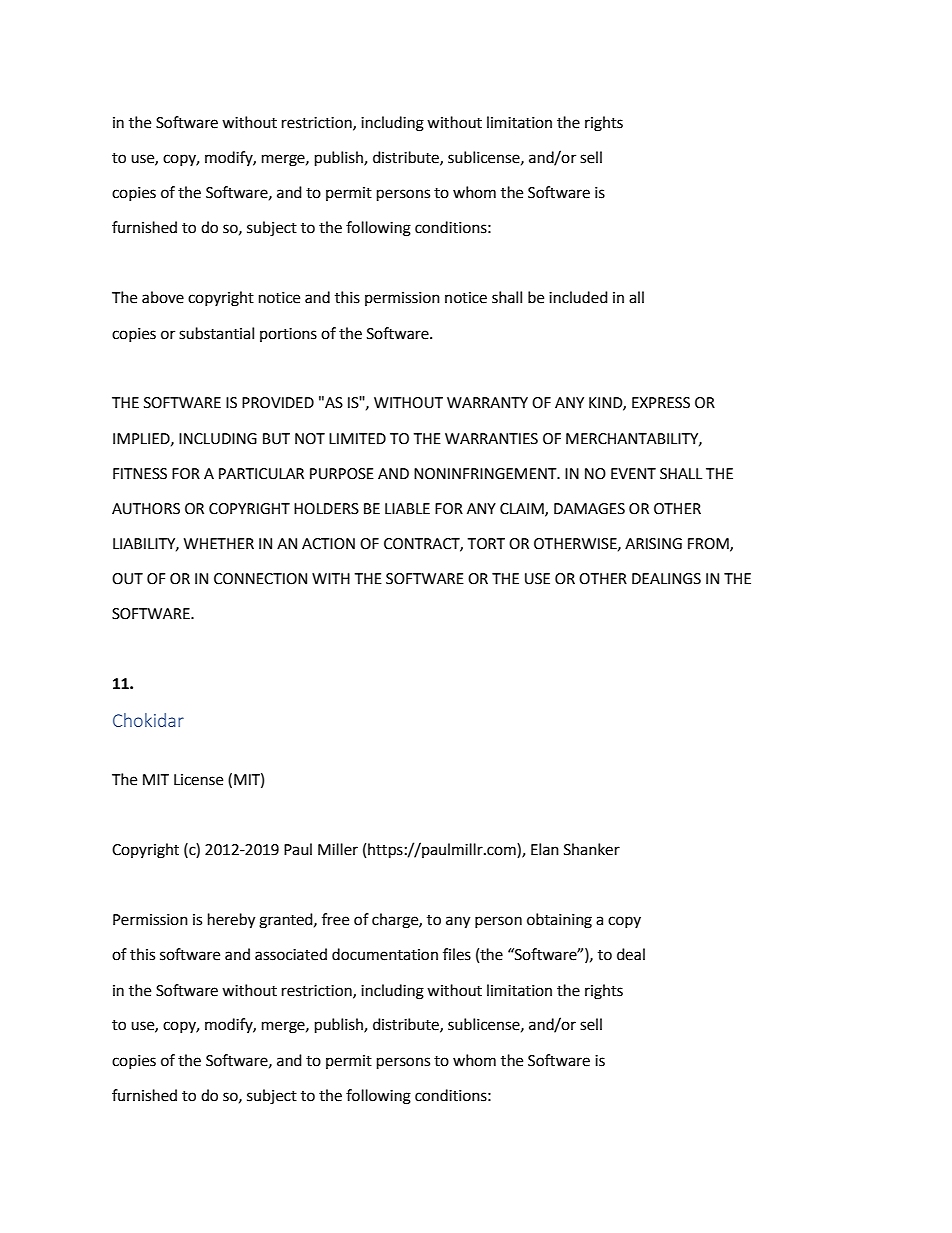  Describe the element at coordinates (559, 921) in the screenshot. I see `obtaining` at that location.
